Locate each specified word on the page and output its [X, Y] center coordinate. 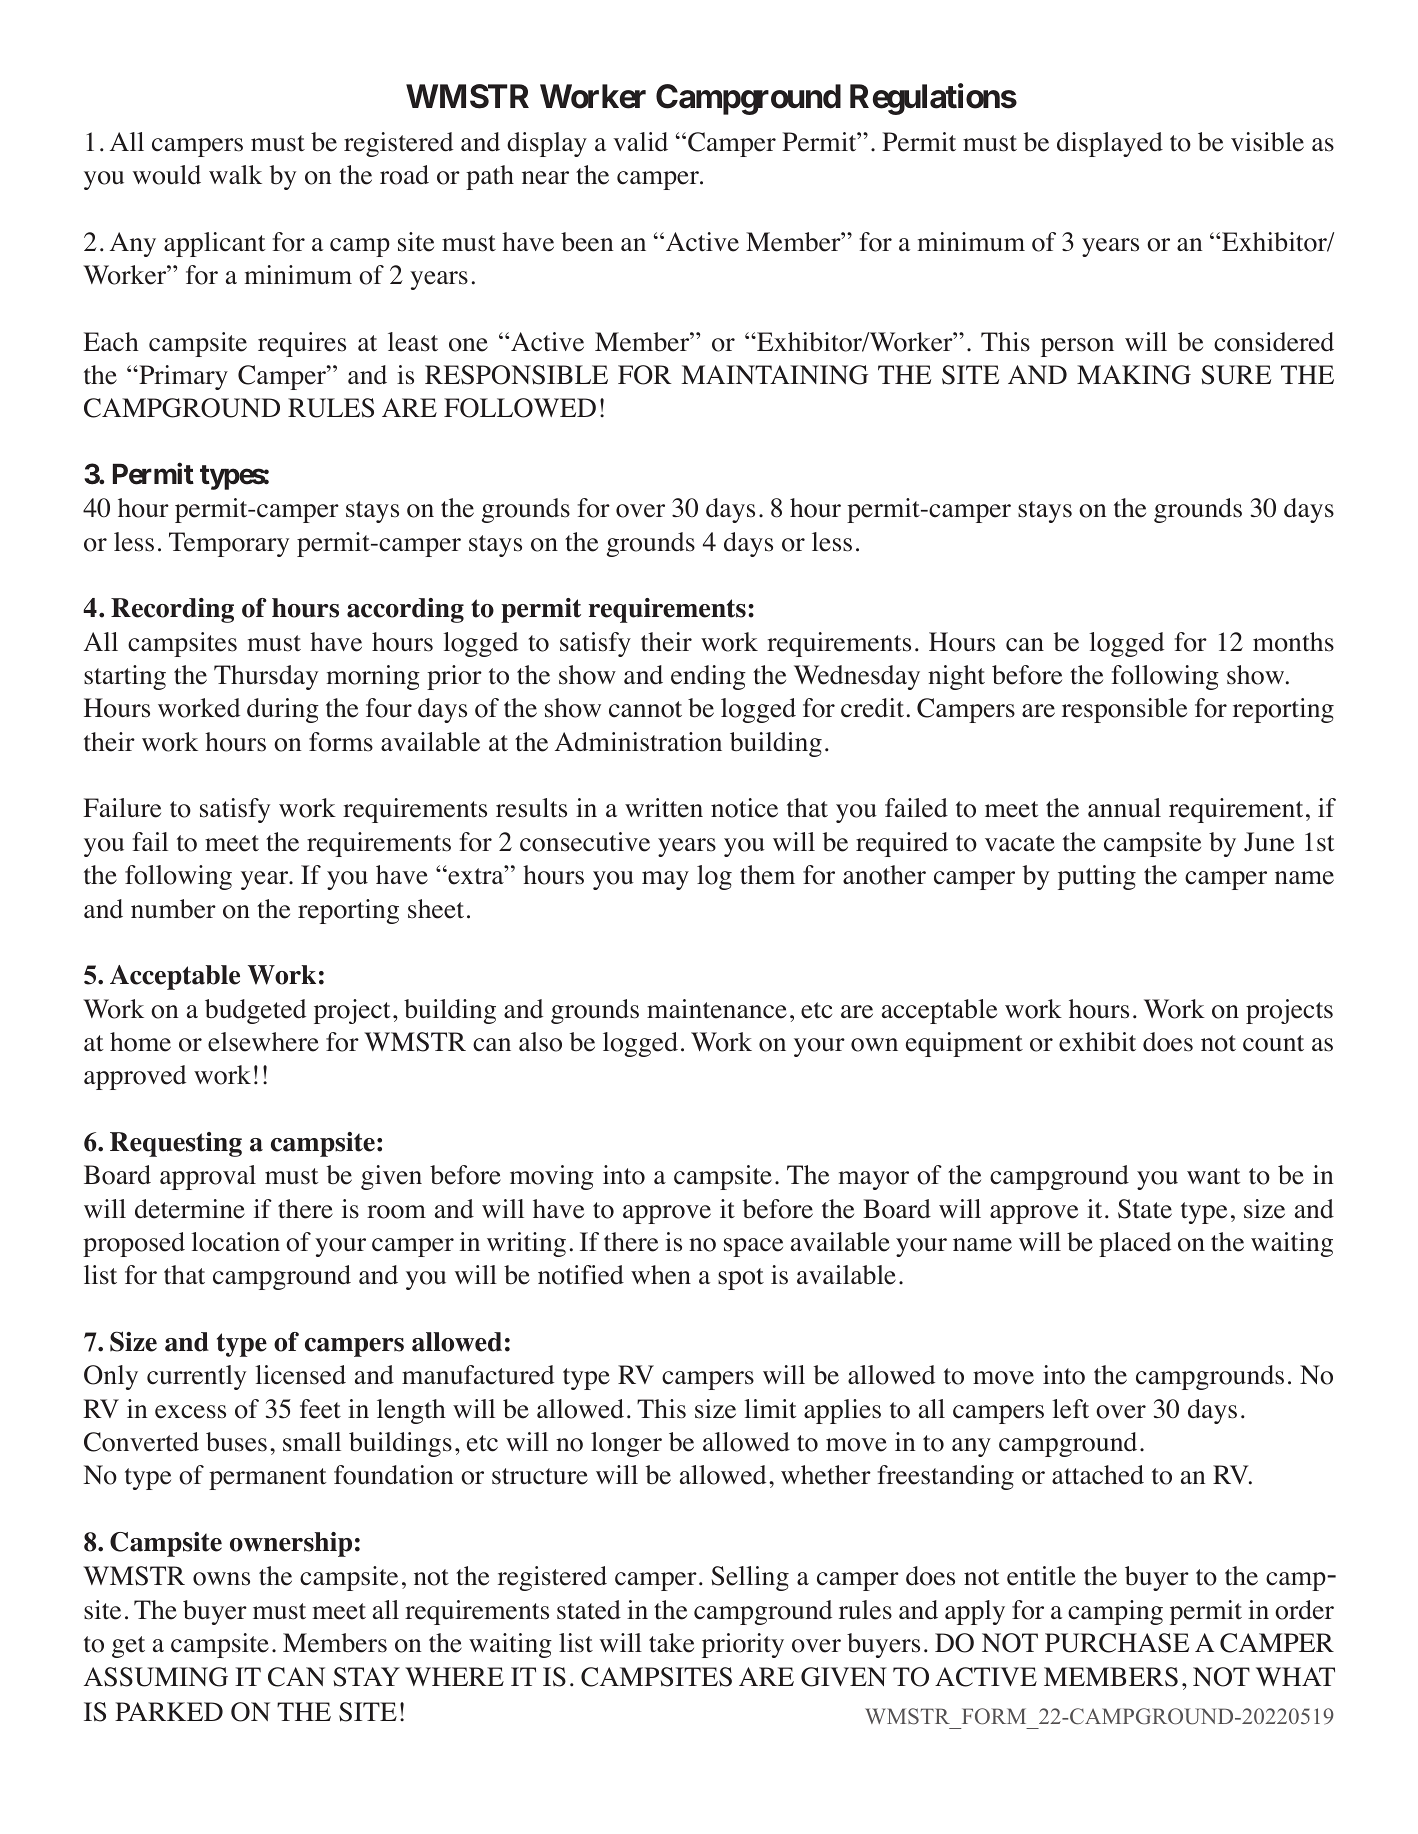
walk [235, 174]
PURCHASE [1117, 1643]
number [173, 909]
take [671, 1643]
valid [640, 142]
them [767, 875]
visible [1267, 142]
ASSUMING [156, 1677]
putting [1097, 877]
